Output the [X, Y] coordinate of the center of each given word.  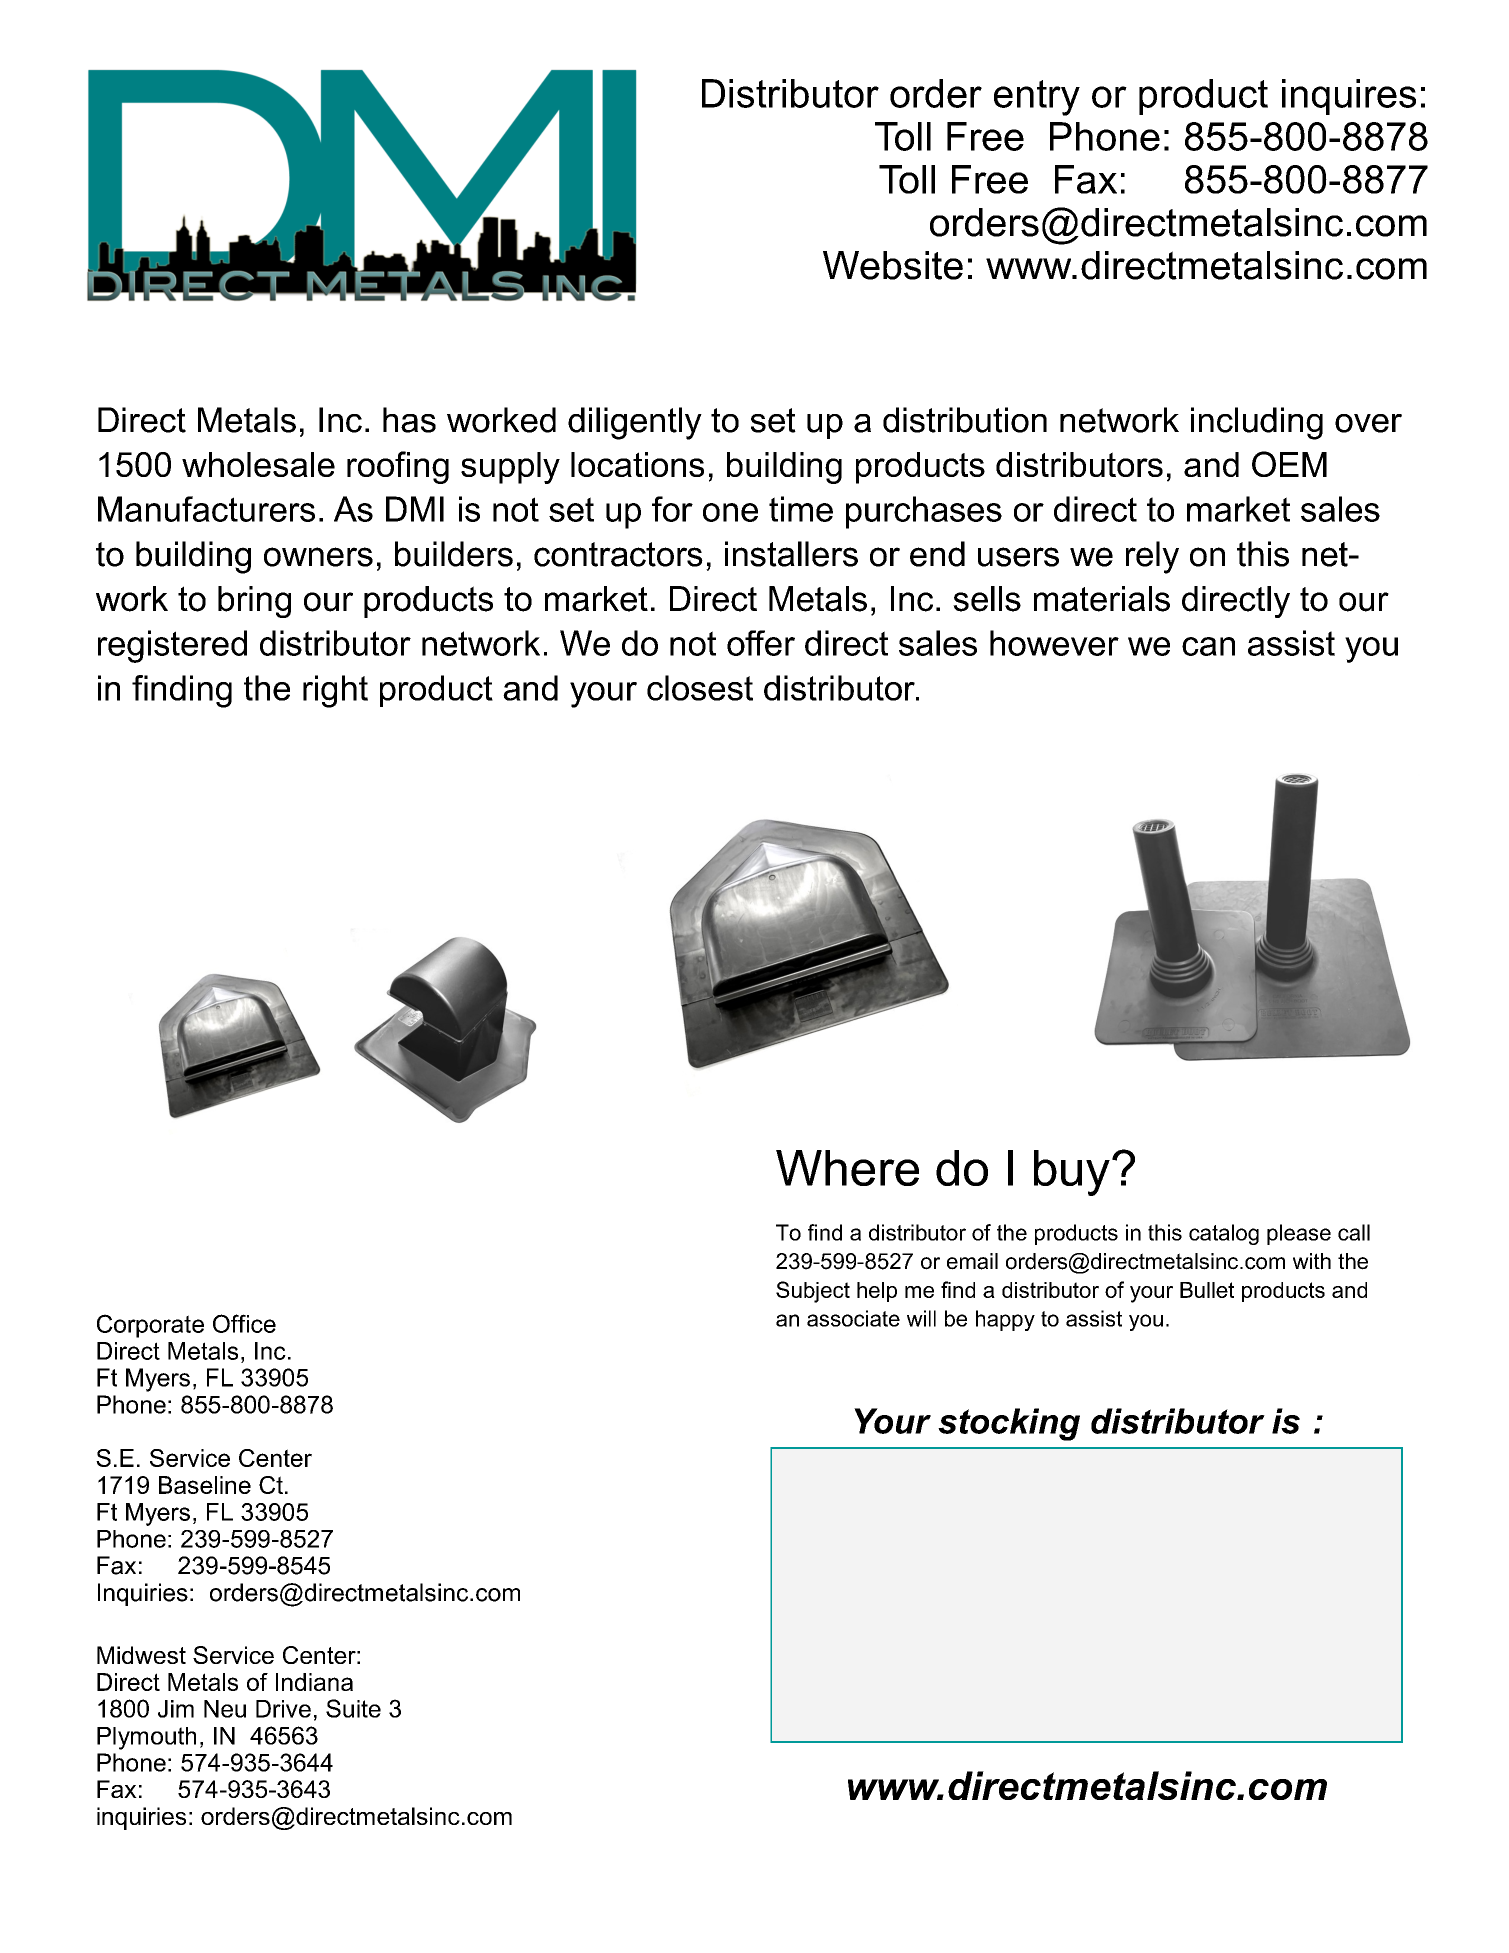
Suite [353, 1708]
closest [700, 688]
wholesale [258, 464]
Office [244, 1323]
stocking [1009, 1424]
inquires [1349, 97]
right [335, 691]
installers [791, 554]
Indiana [314, 1682]
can [1208, 646]
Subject [813, 1292]
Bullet [1207, 1290]
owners [318, 557]
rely [1152, 557]
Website [893, 265]
